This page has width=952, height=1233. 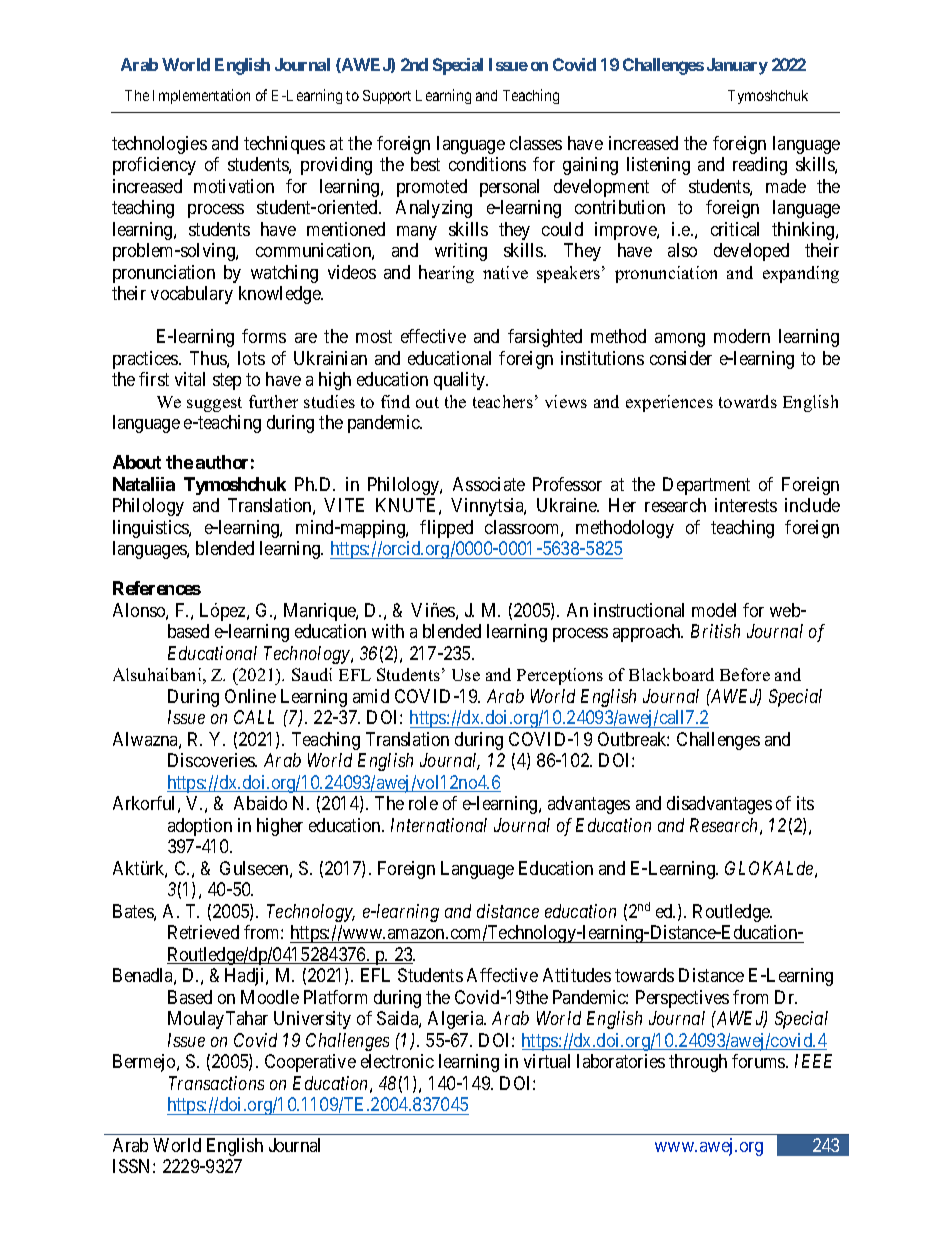 What do you see at coordinates (503, 401) in the page?
I see `teachers` at bounding box center [503, 401].
